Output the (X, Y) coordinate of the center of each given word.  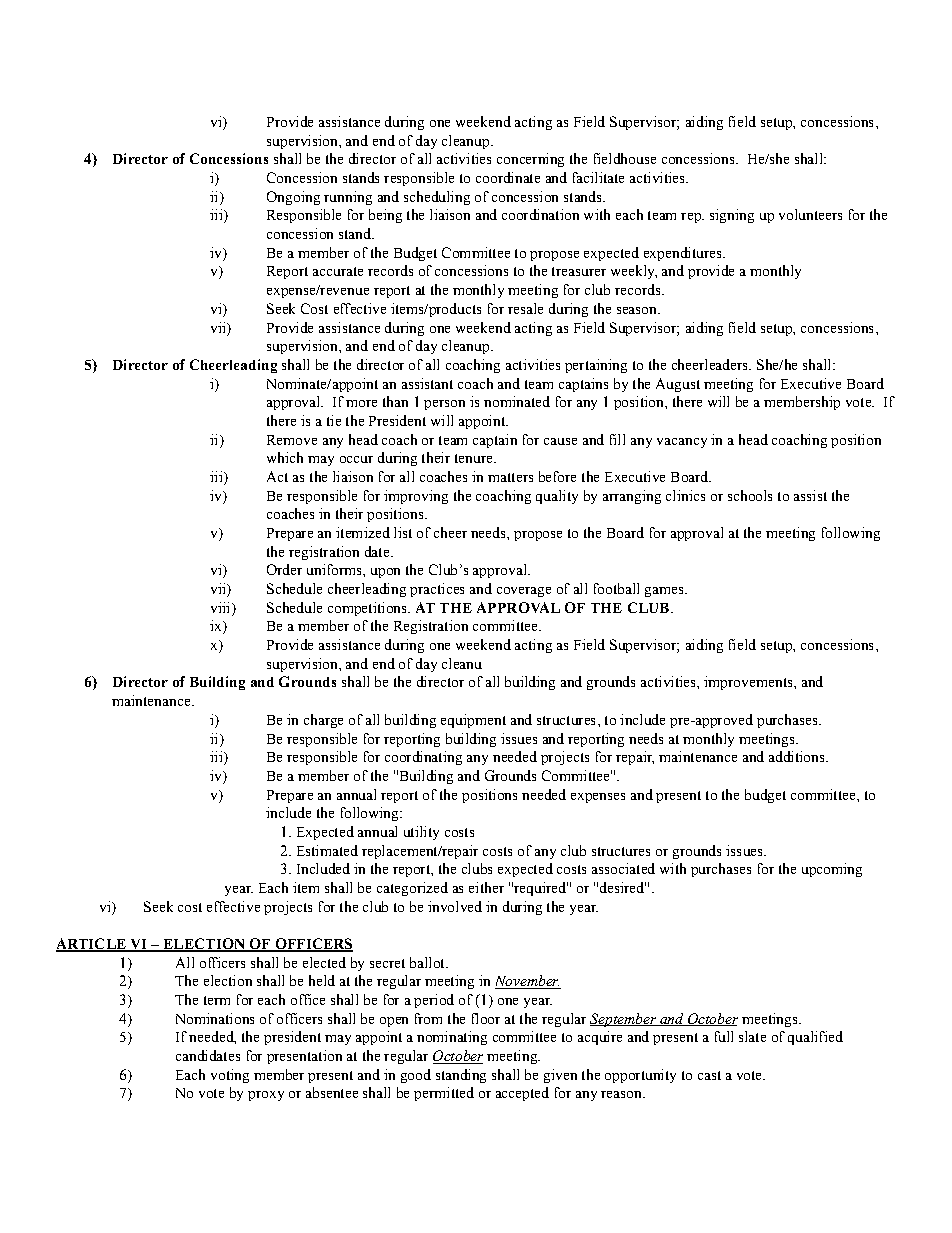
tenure (475, 458)
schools (750, 495)
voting (230, 1076)
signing (732, 216)
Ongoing (293, 198)
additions (798, 756)
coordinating (423, 758)
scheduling (437, 198)
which (285, 457)
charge (323, 721)
